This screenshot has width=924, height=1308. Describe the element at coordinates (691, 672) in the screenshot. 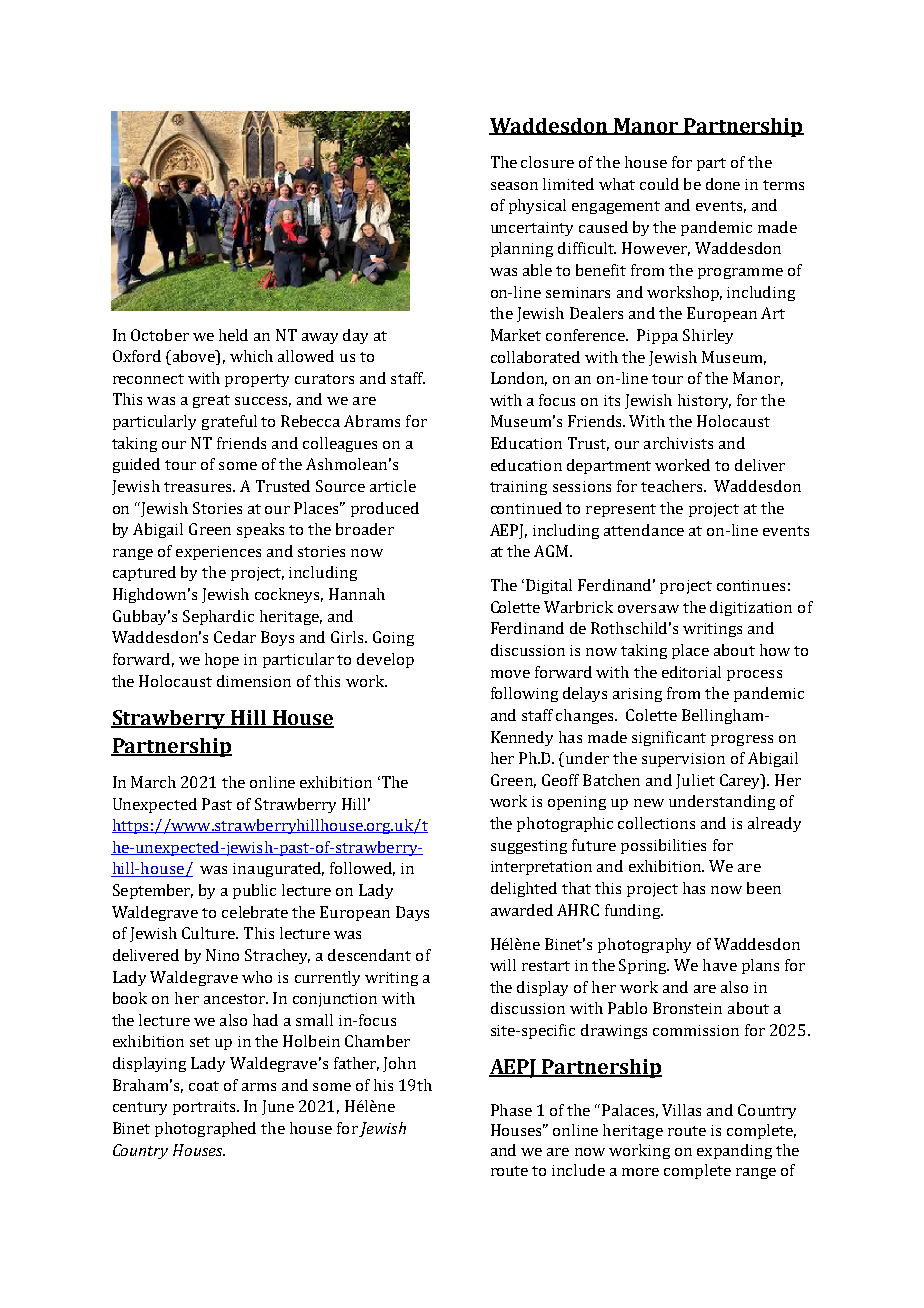

I see `editorial` at that location.
